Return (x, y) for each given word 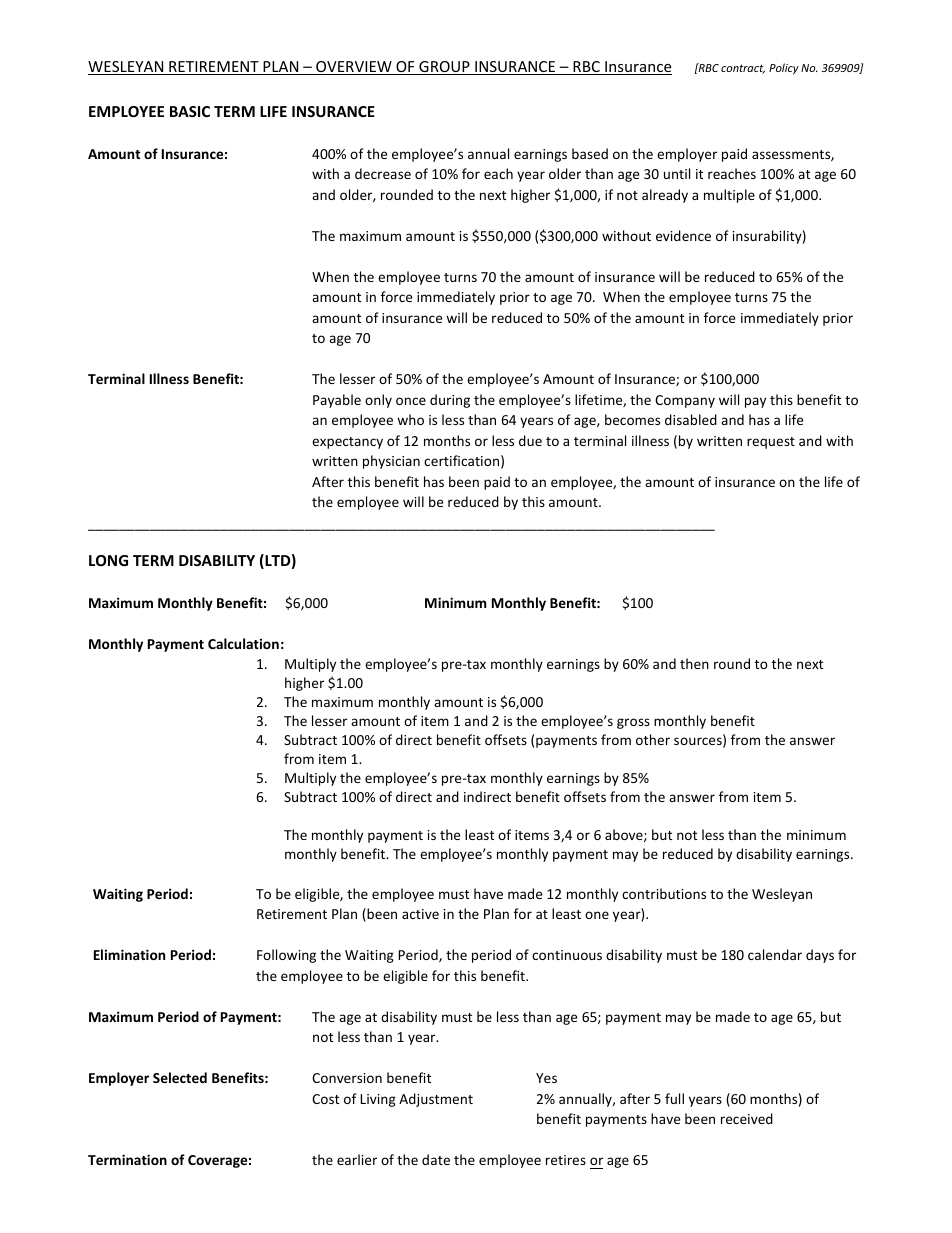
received (747, 1118)
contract (743, 69)
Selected (180, 1077)
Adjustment (436, 1100)
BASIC (190, 111)
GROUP (444, 68)
